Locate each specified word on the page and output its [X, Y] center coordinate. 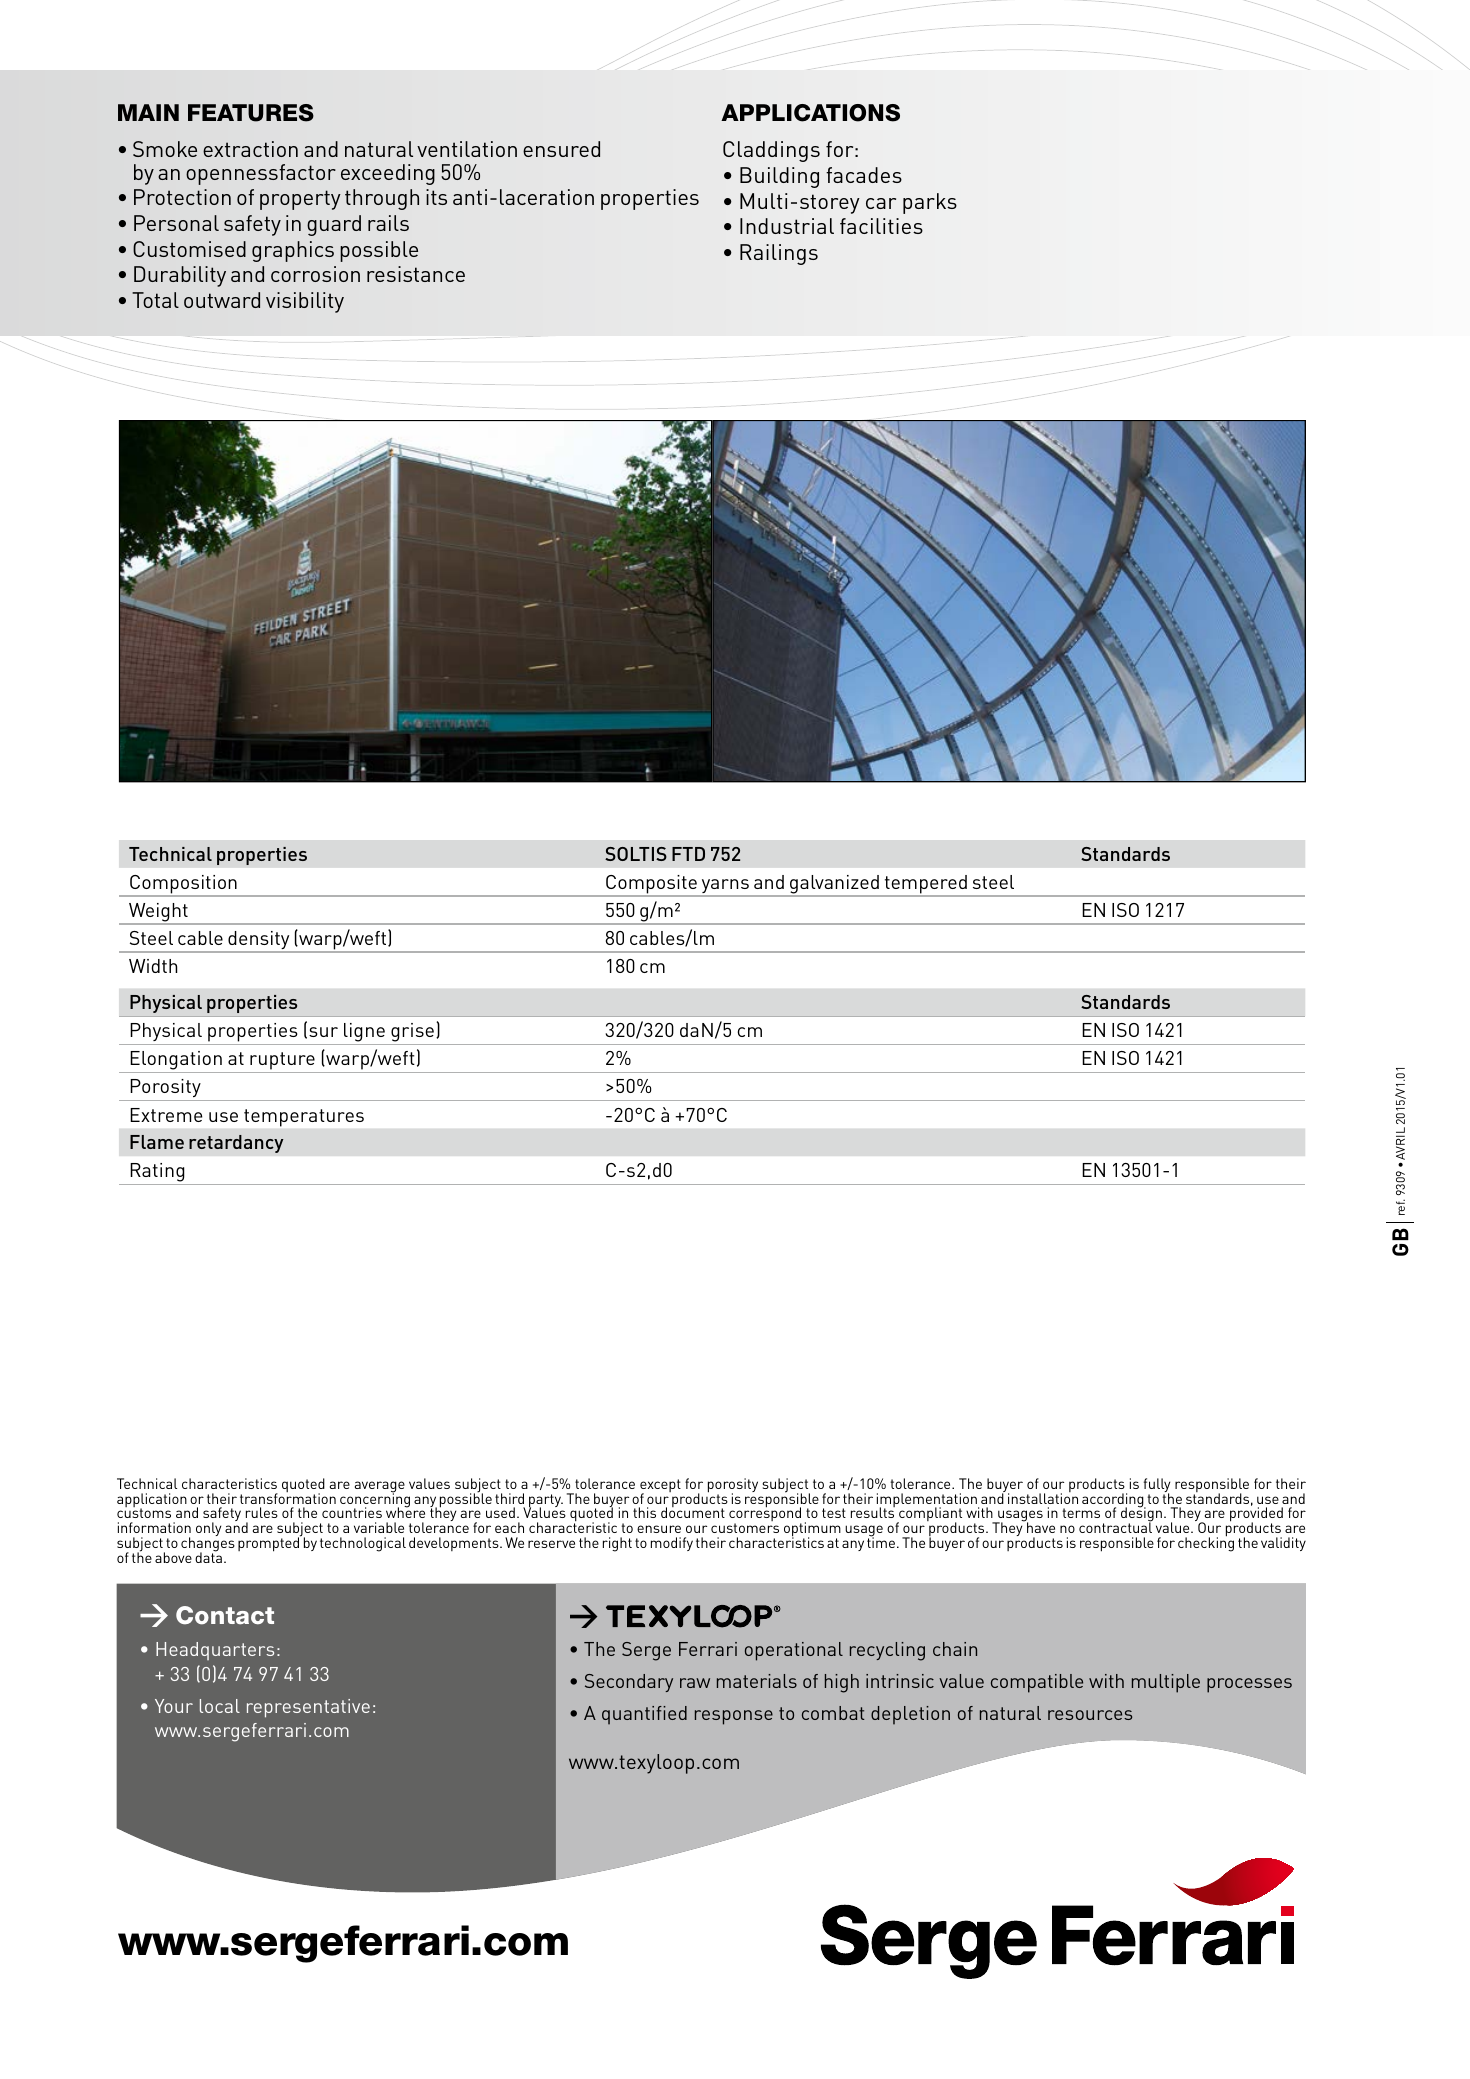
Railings [779, 254]
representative [308, 1708]
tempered [925, 885]
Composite [651, 885]
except [660, 1487]
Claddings [771, 151]
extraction [250, 149]
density [259, 941]
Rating [157, 1174]
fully [1156, 1486]
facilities [881, 226]
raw [695, 1683]
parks [930, 203]
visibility [305, 302]
